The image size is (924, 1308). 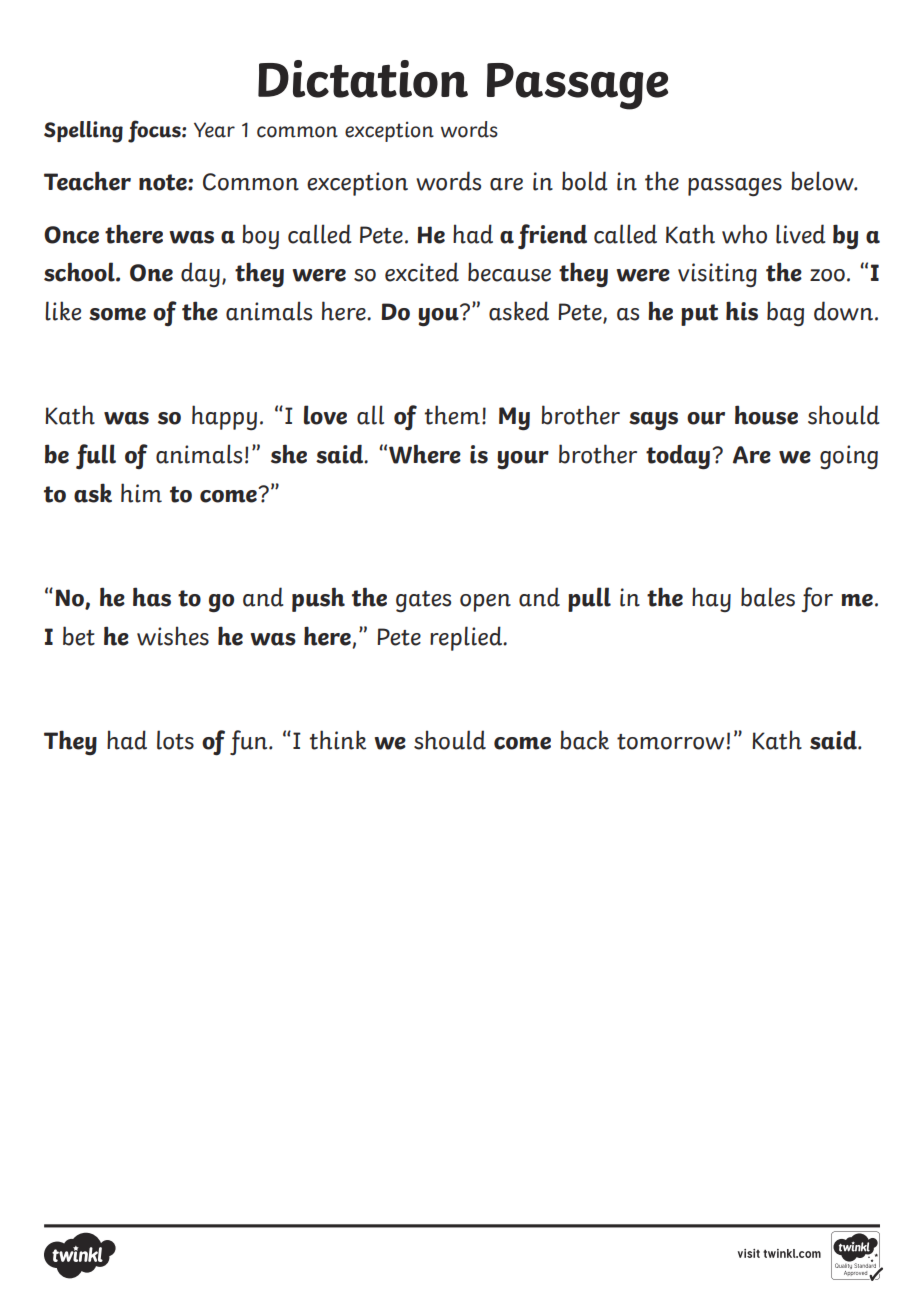 I want to click on bold, so click(x=584, y=181).
